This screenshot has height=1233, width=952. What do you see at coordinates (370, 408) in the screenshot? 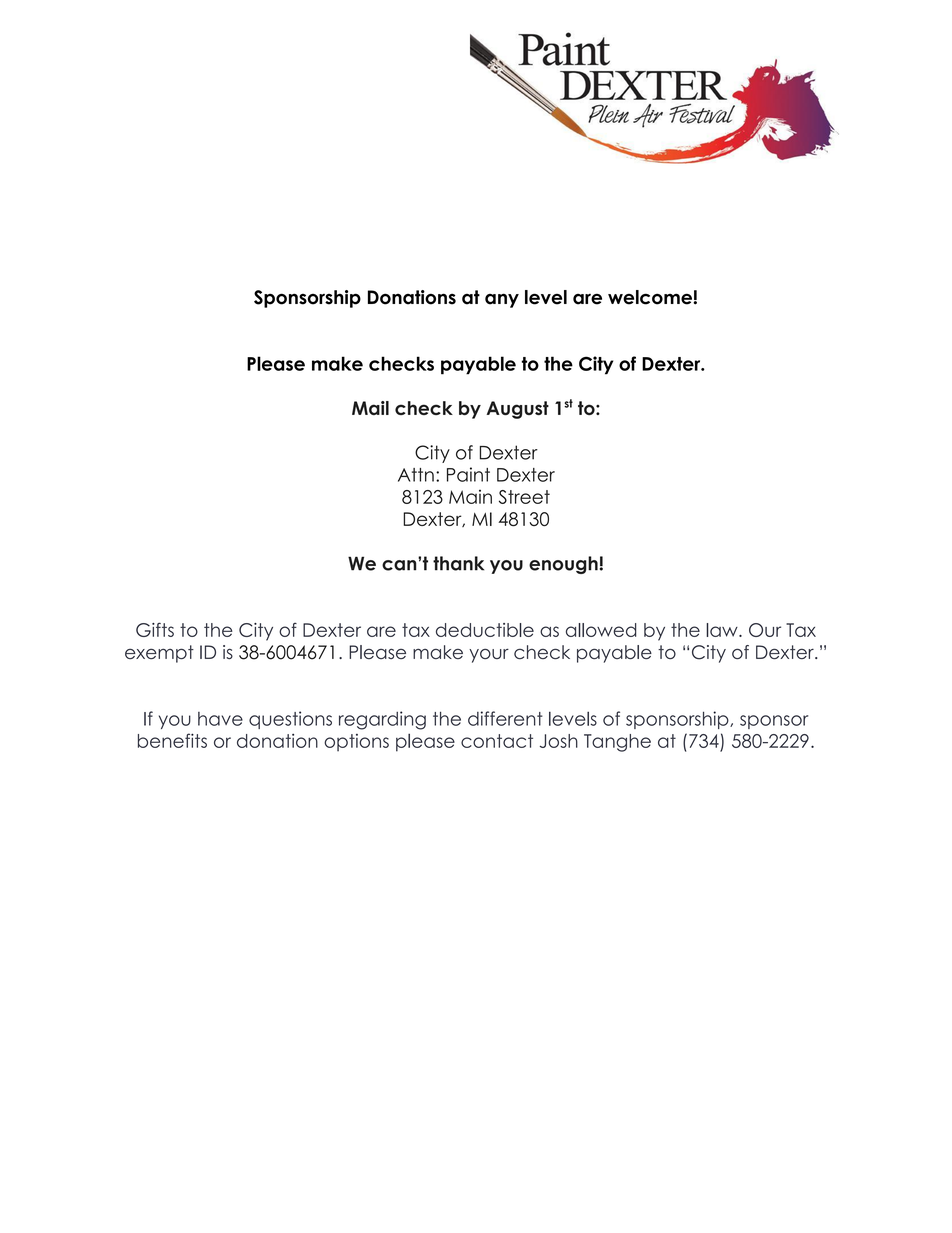
I see `Mail` at bounding box center [370, 408].
